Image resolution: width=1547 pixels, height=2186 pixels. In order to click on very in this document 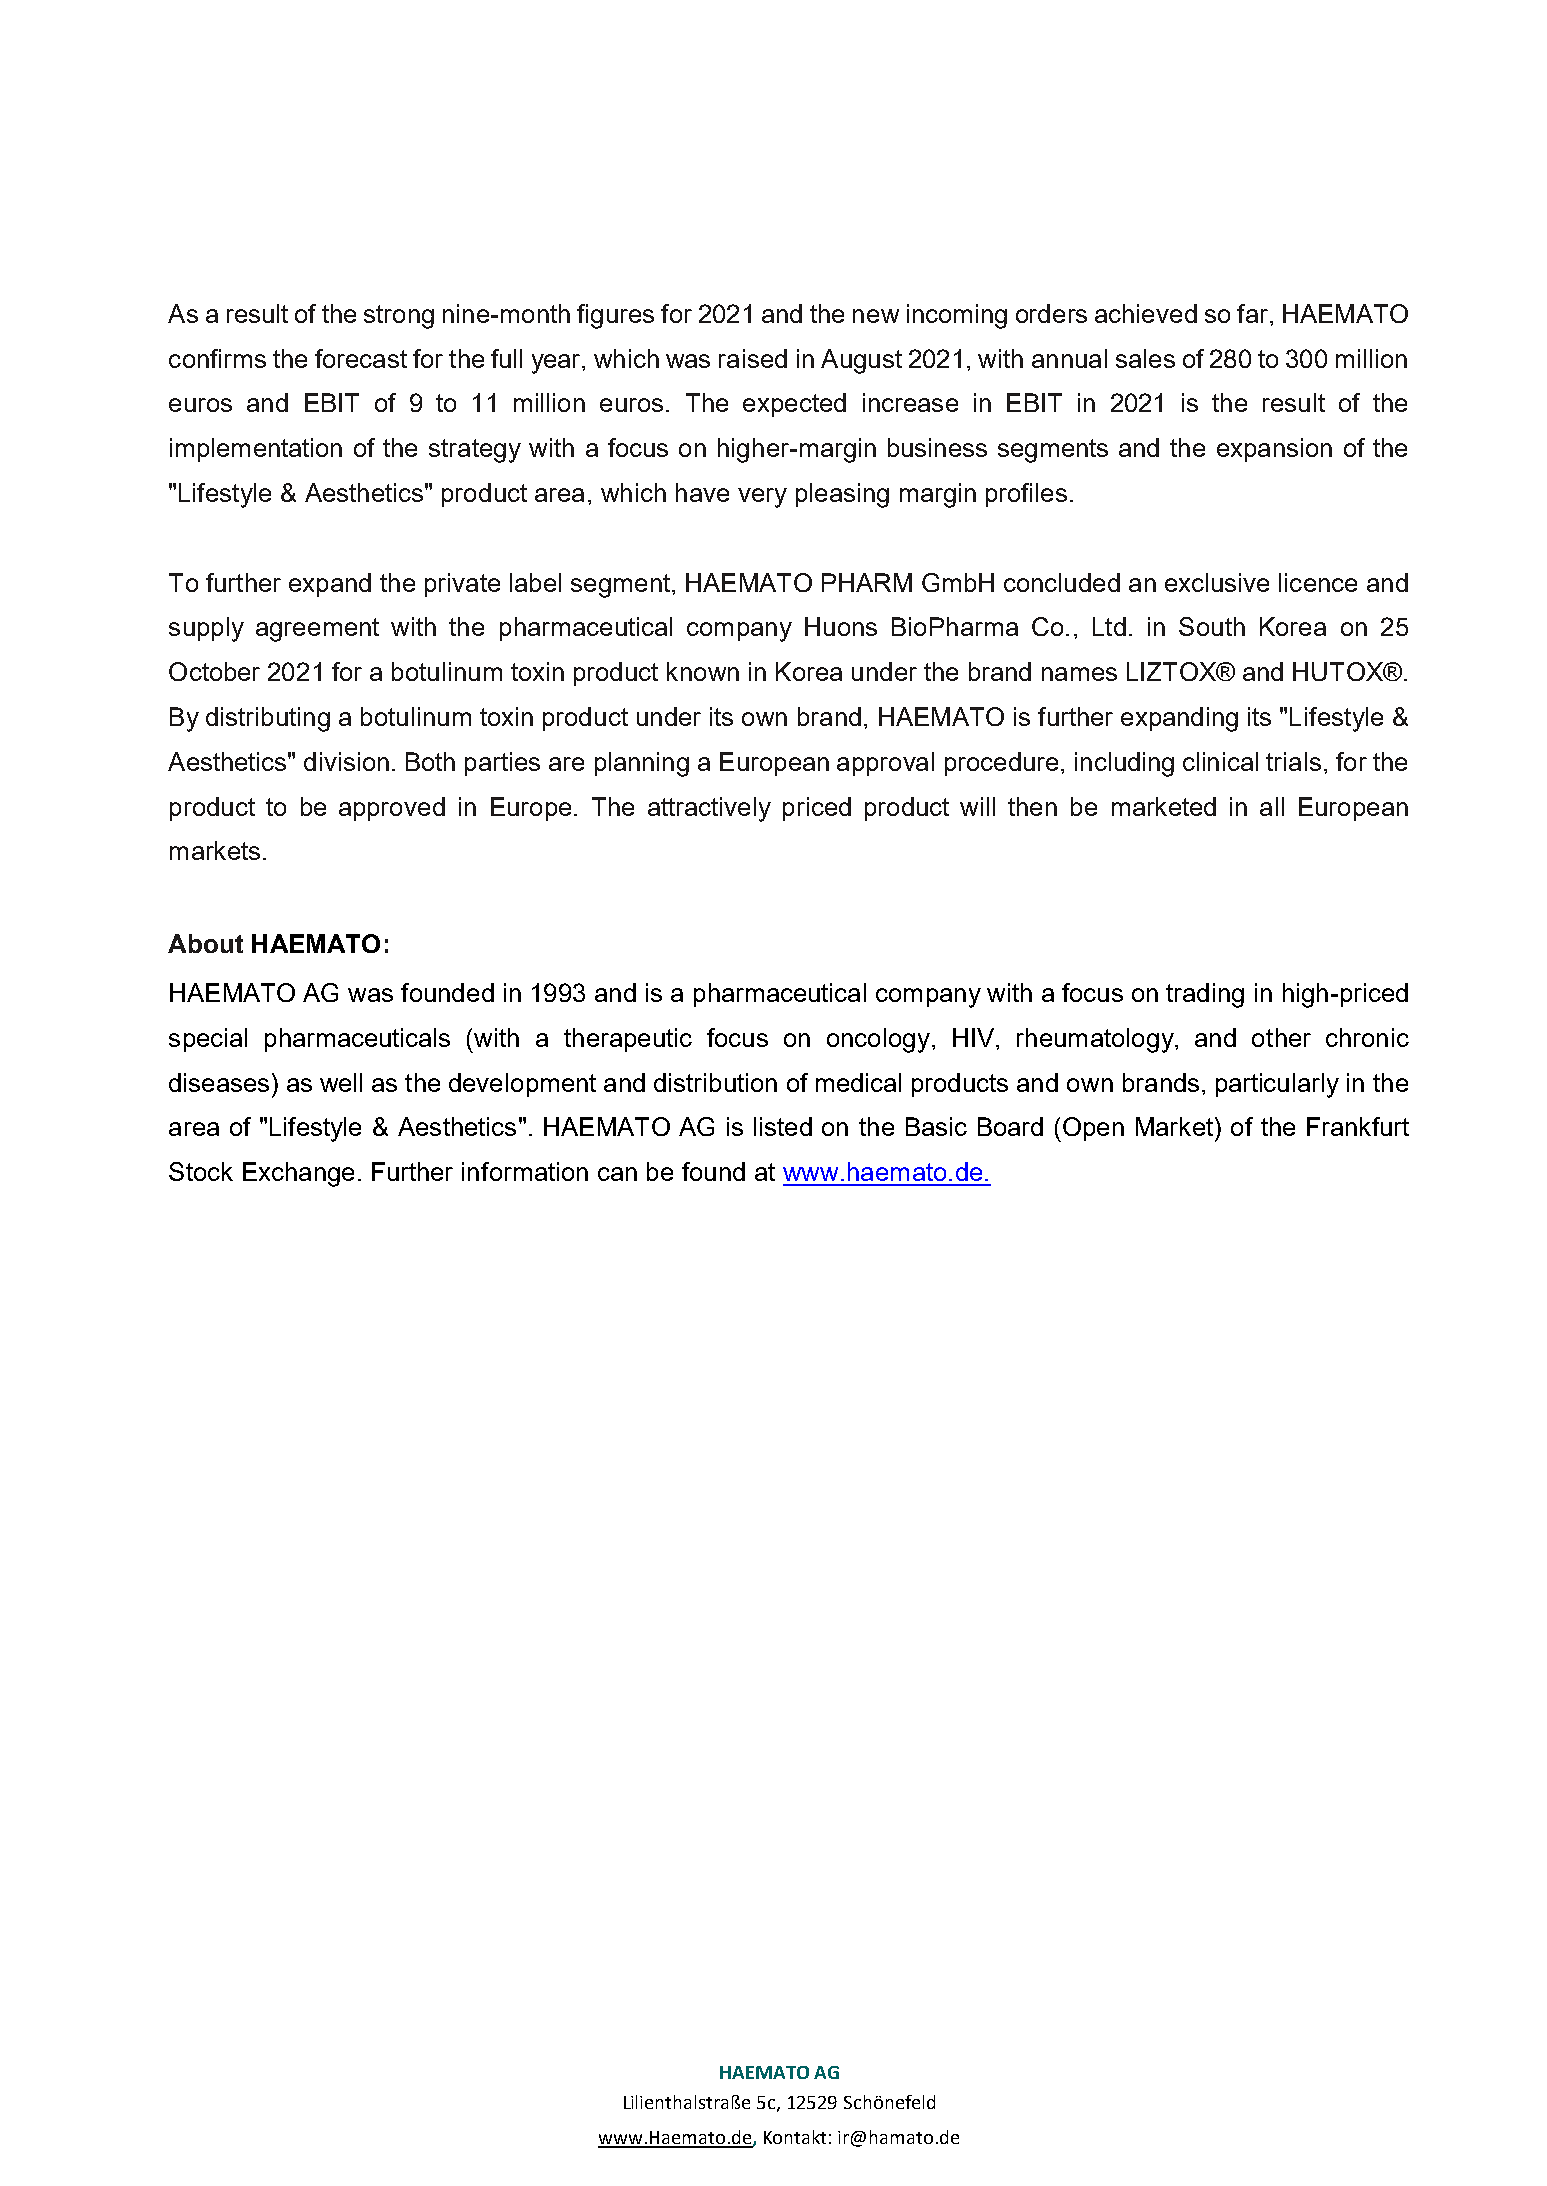, I will do `click(762, 498)`.
